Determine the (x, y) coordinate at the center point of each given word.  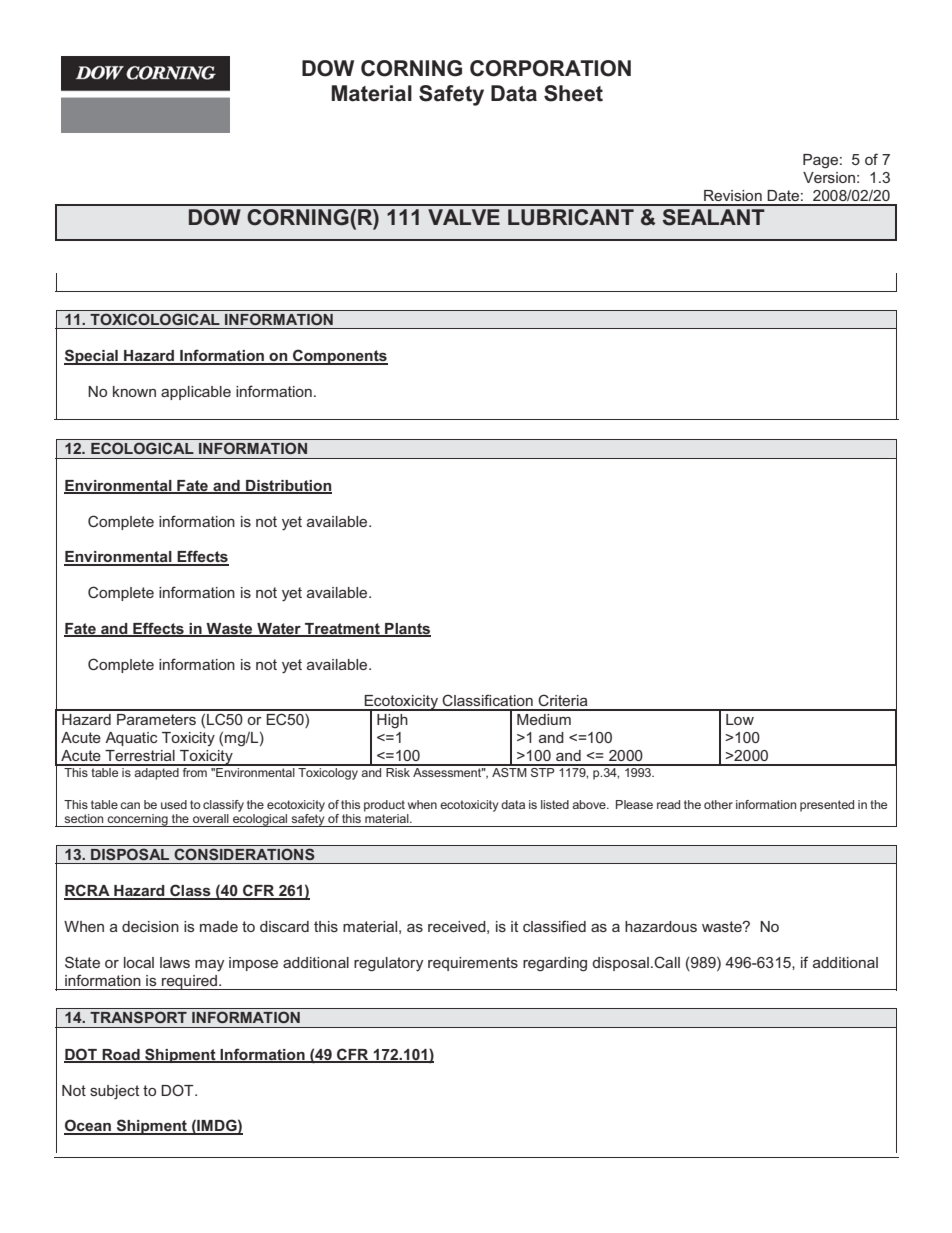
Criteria (563, 700)
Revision (733, 195)
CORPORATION (550, 68)
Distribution (288, 486)
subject (114, 1092)
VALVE (464, 217)
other (718, 804)
